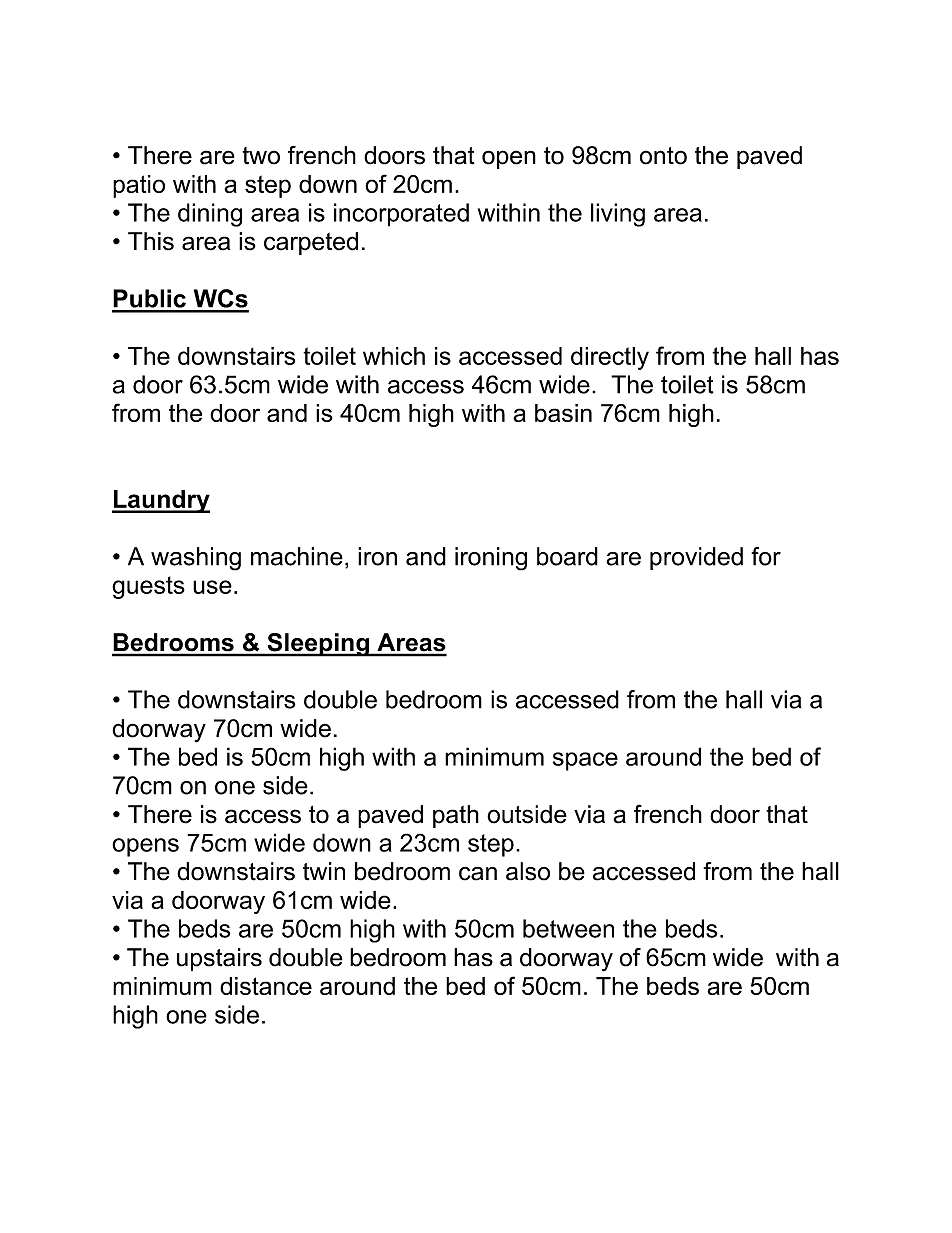 The image size is (952, 1233). What do you see at coordinates (456, 816) in the page?
I see `path` at bounding box center [456, 816].
